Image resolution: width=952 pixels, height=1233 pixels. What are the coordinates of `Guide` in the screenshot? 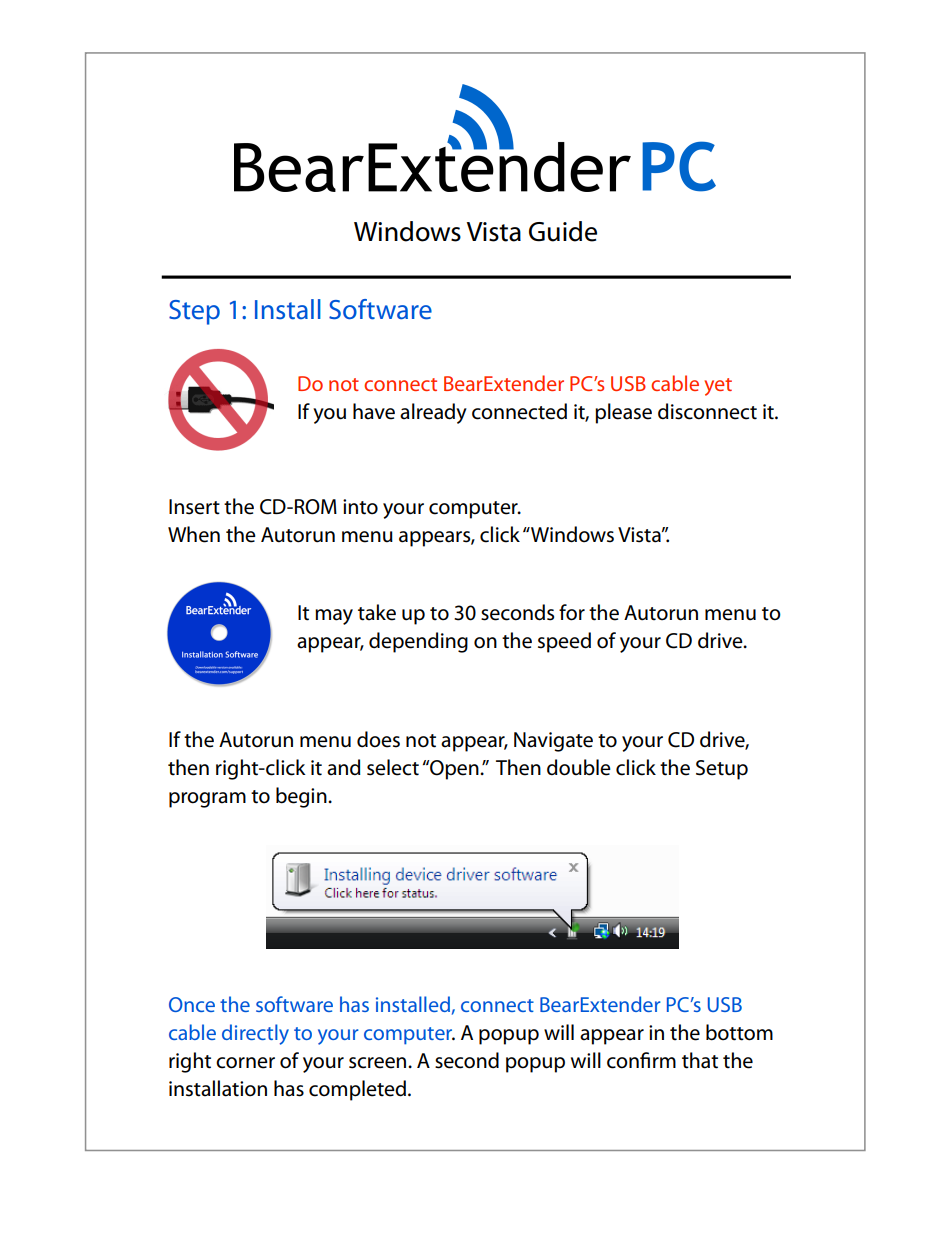 It's located at (563, 231).
